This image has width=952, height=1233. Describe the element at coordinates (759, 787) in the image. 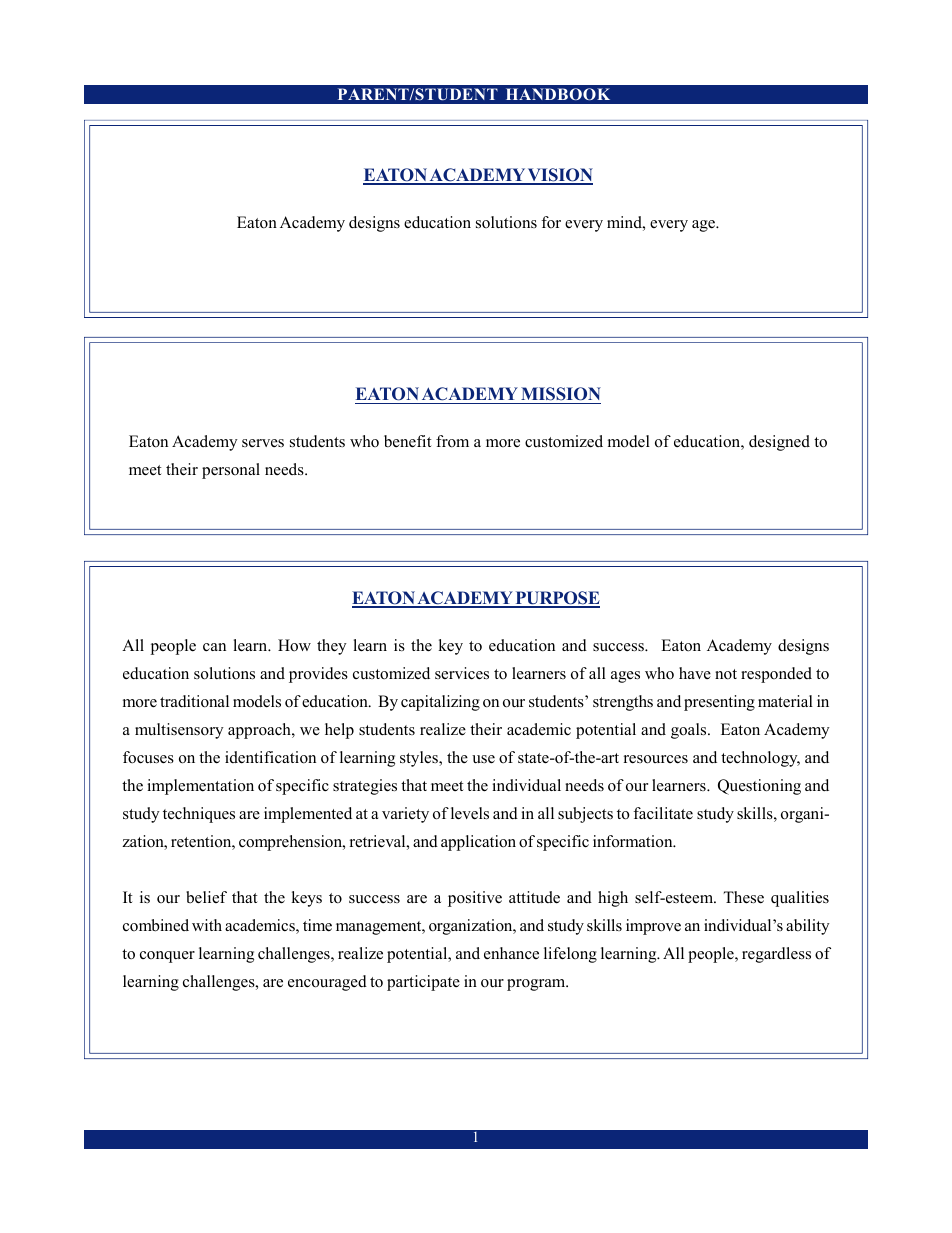

I see `Questioning` at that location.
